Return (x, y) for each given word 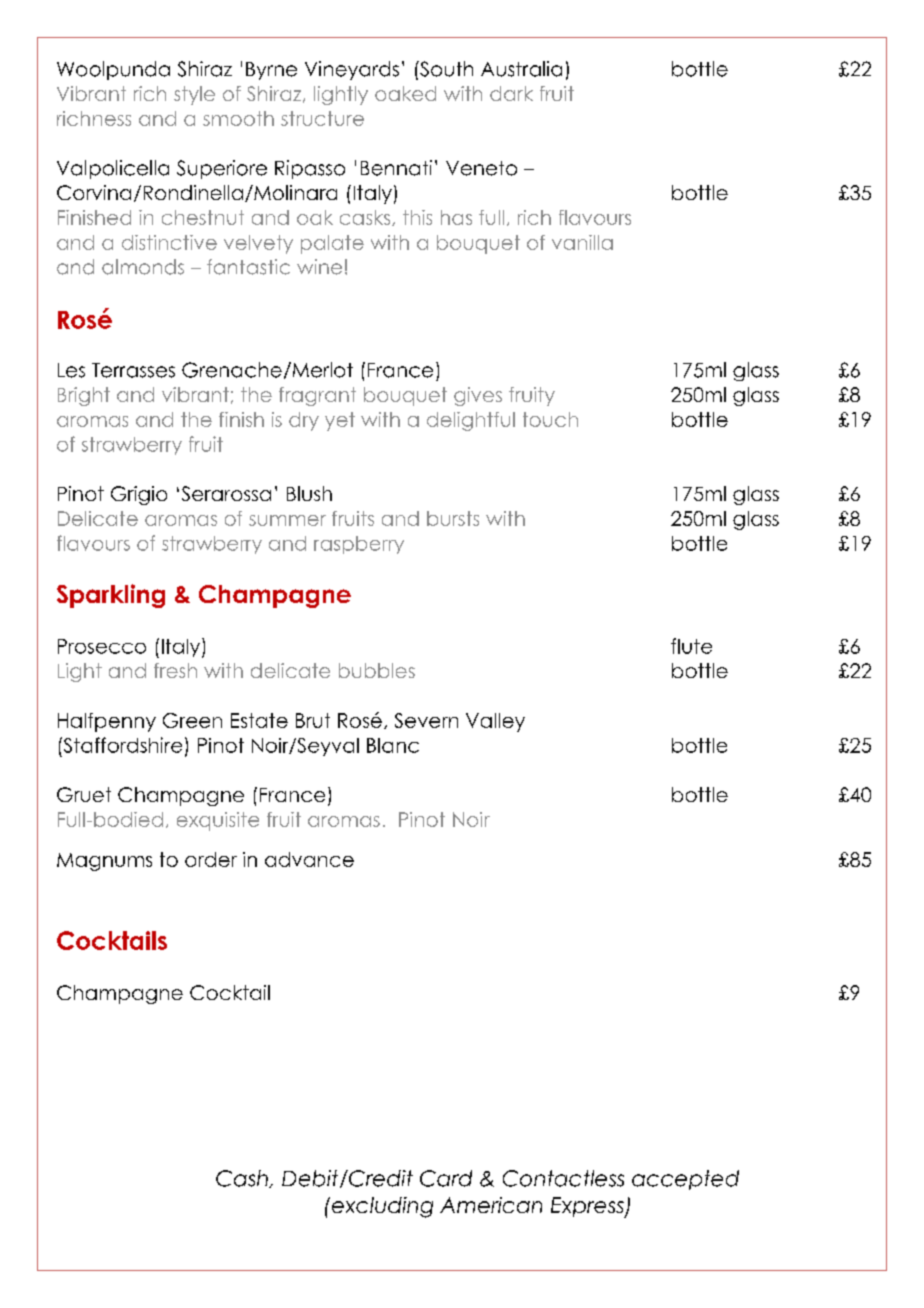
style (194, 95)
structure (322, 118)
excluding (381, 1207)
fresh (175, 670)
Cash (243, 1179)
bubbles (377, 670)
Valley (495, 722)
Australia (521, 69)
